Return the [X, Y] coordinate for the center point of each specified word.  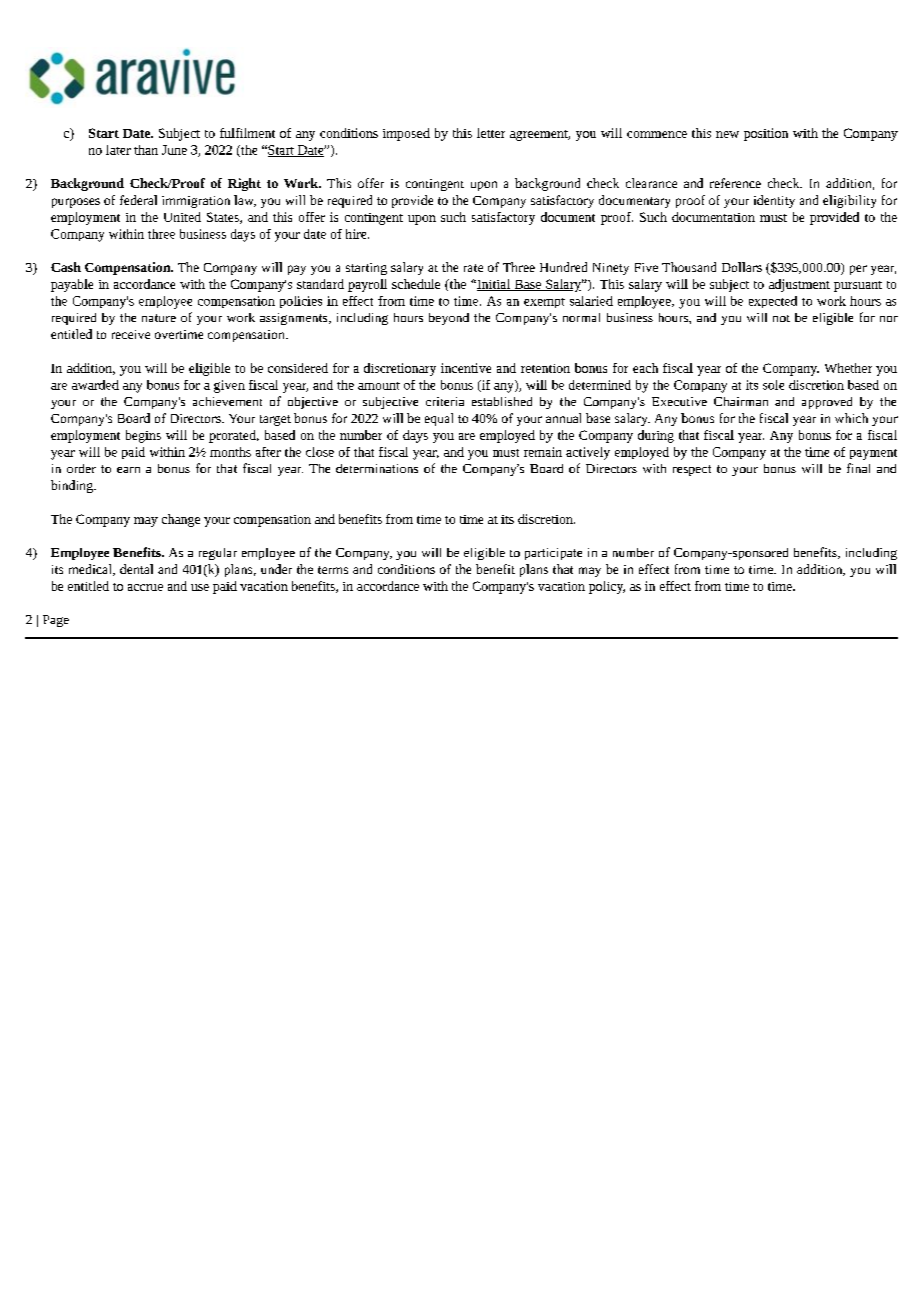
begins [143, 436]
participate [553, 554]
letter [491, 133]
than [146, 150]
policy [607, 587]
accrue [145, 587]
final [858, 468]
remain [543, 452]
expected [773, 302]
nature [159, 318]
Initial [493, 285]
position [766, 134]
